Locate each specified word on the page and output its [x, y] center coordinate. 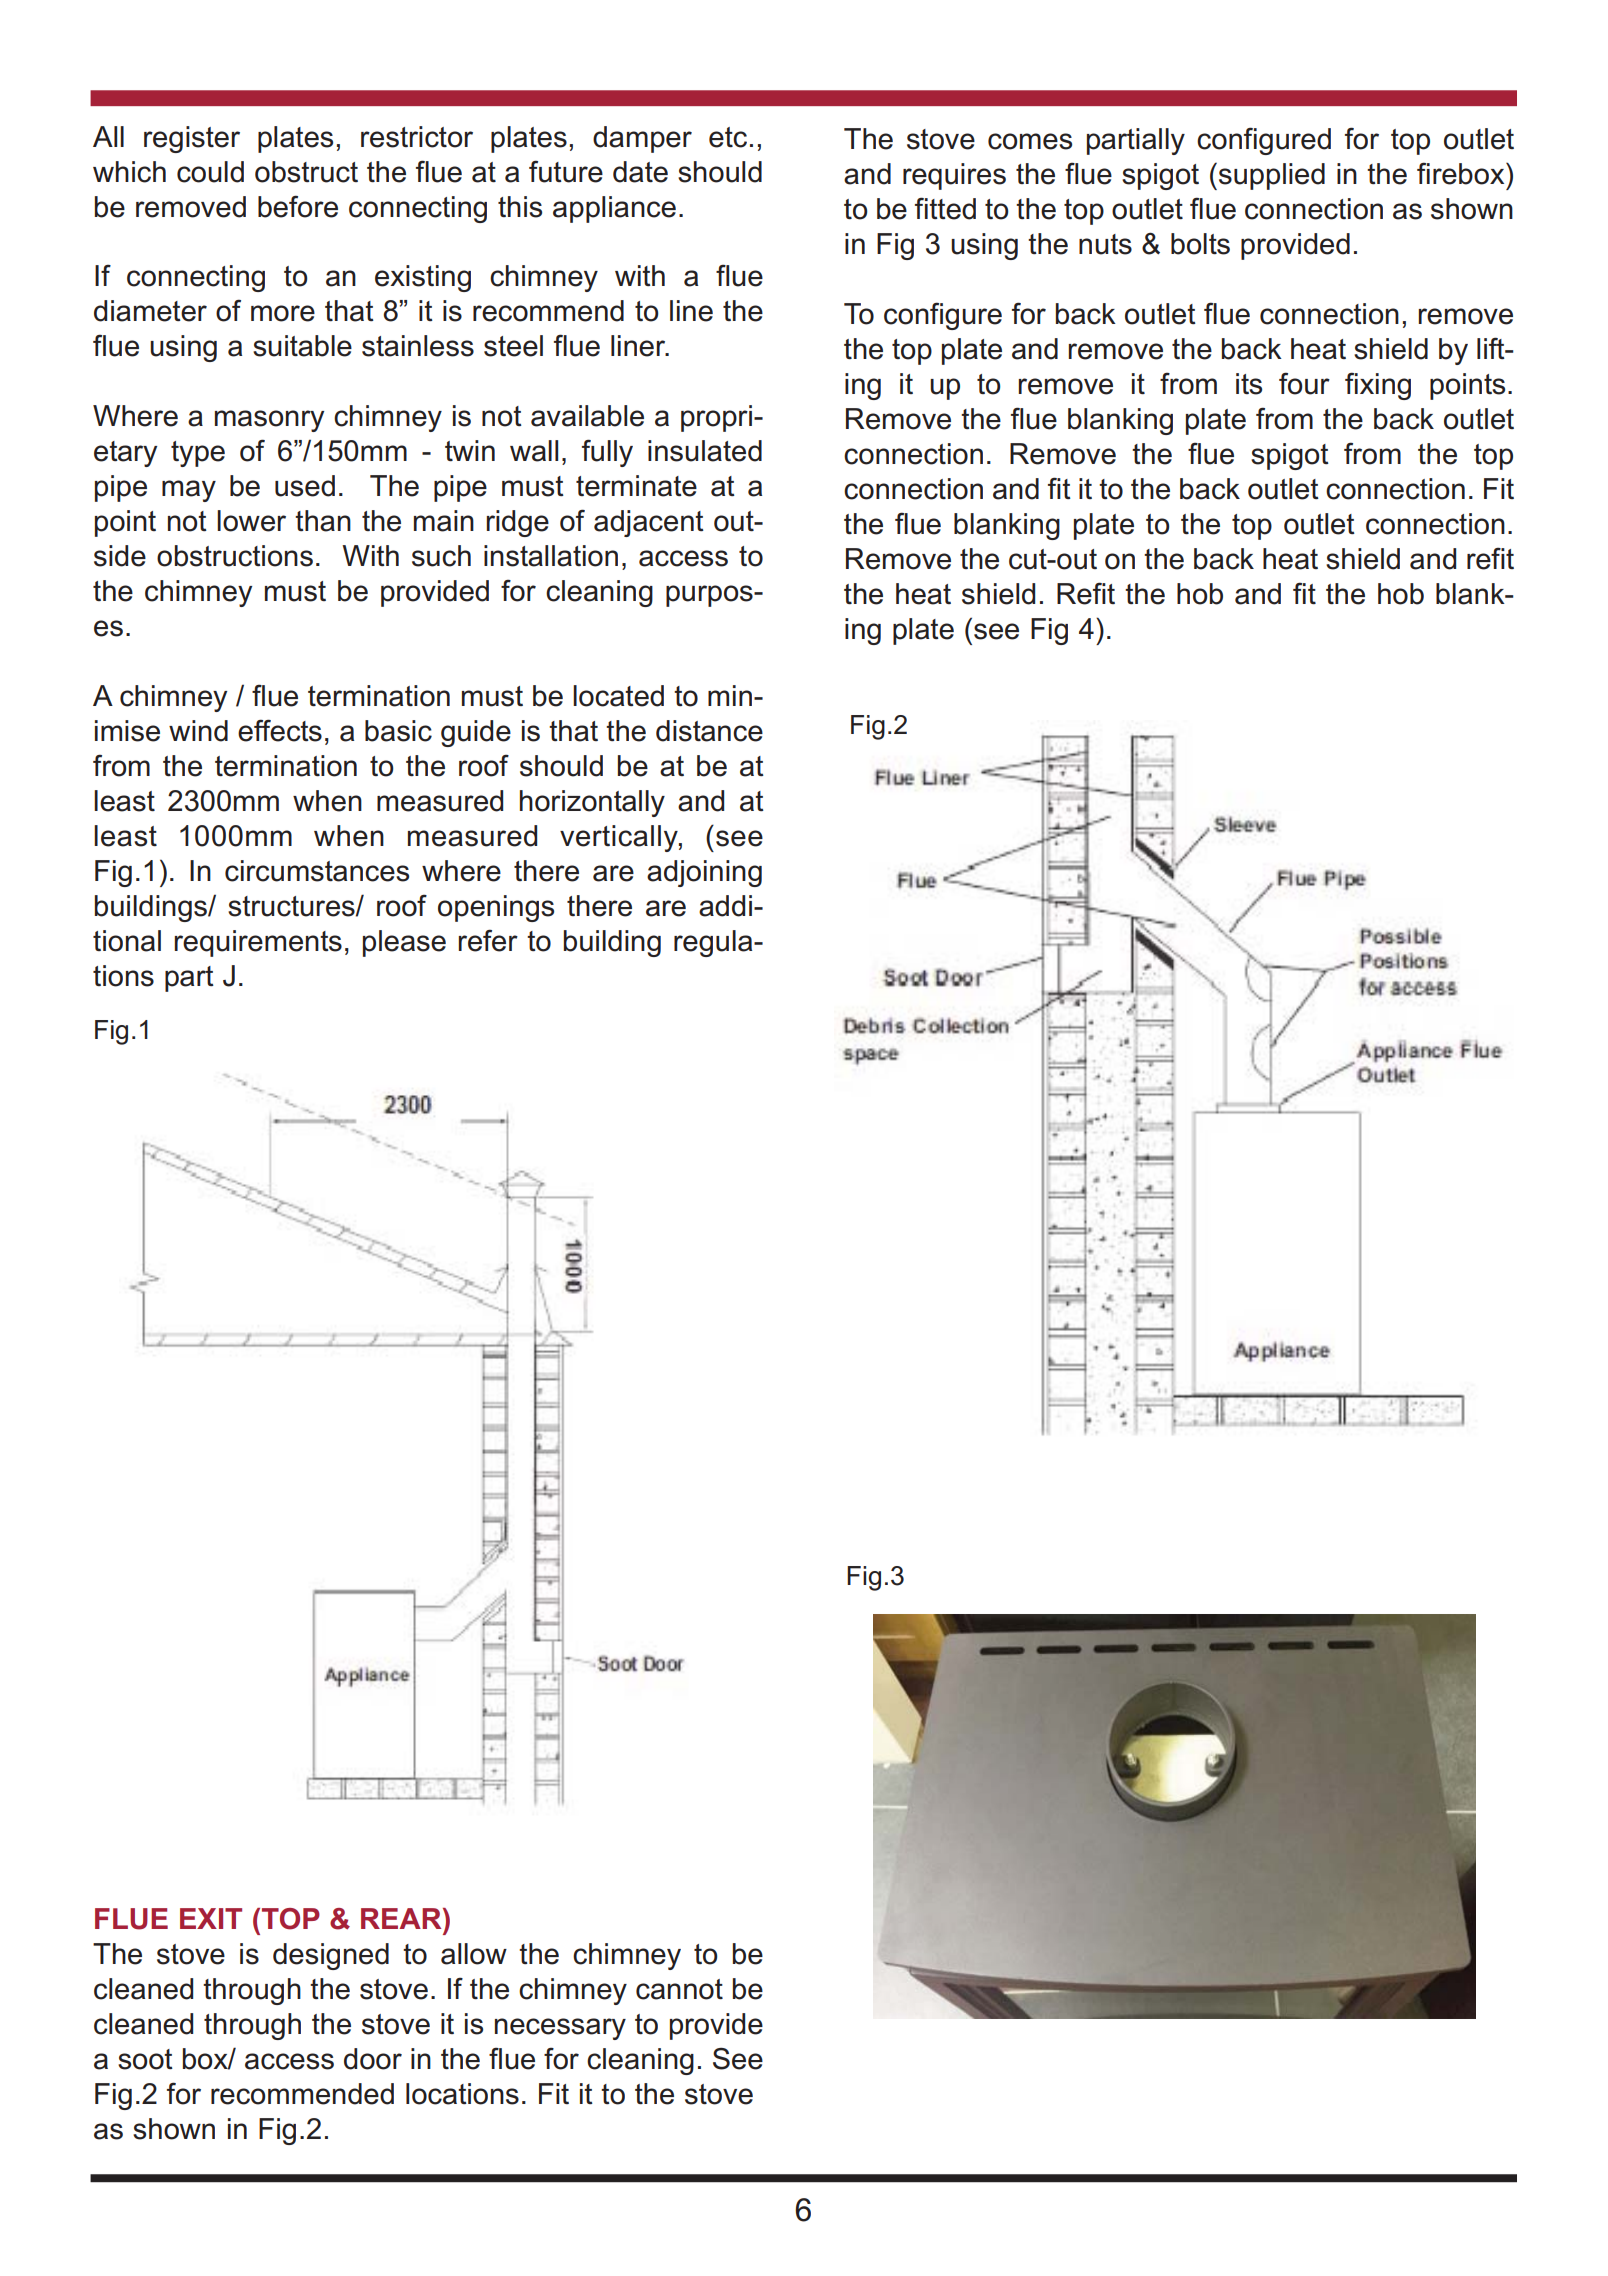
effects [280, 730]
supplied [1272, 176]
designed [331, 1956]
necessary [560, 2029]
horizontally [592, 803]
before [298, 206]
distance [709, 731]
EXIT [211, 1918]
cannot [679, 1989]
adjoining [704, 873]
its [1249, 384]
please [404, 943]
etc [728, 137]
